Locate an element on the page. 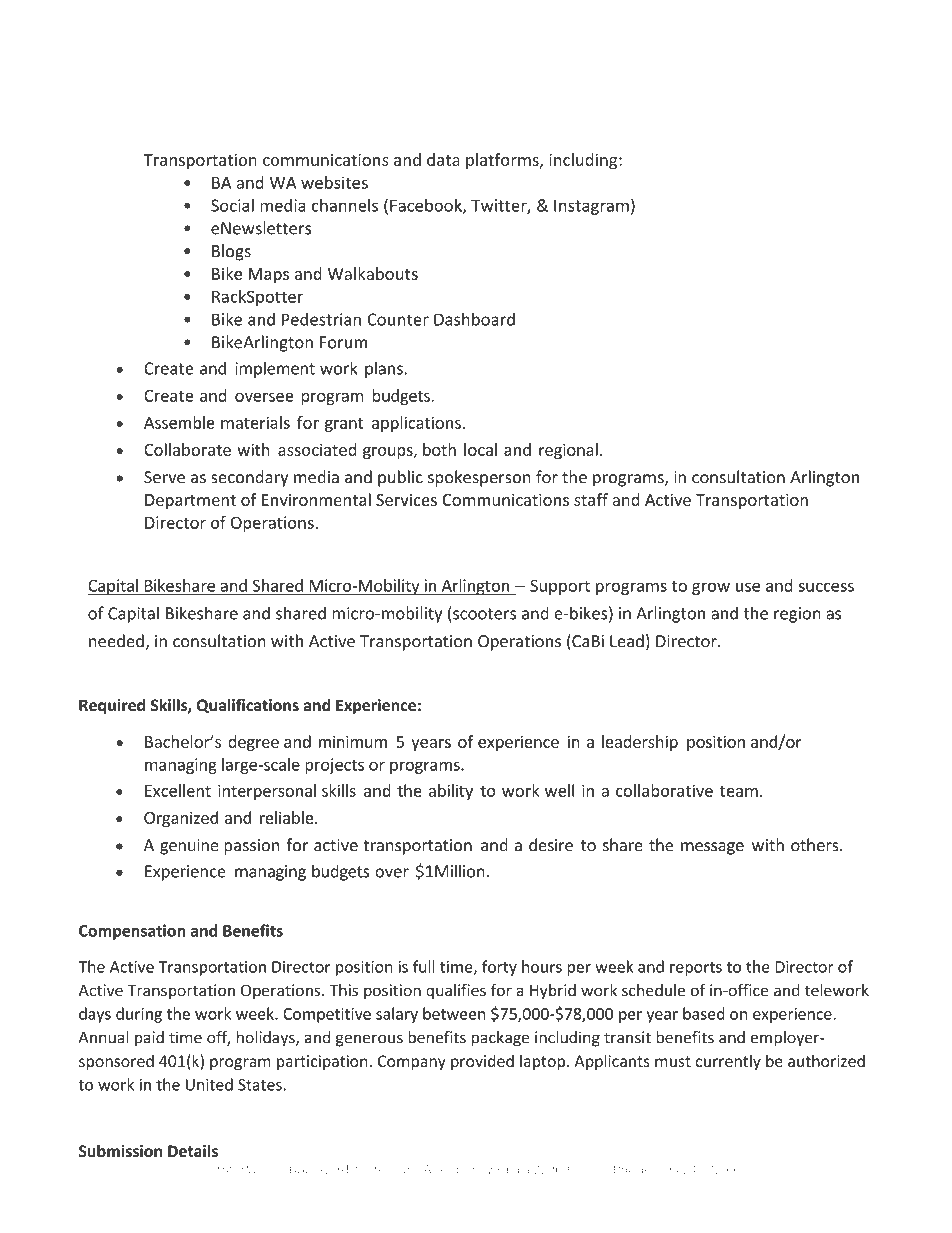 The image size is (952, 1233). Instagram is located at coordinates (591, 207).
